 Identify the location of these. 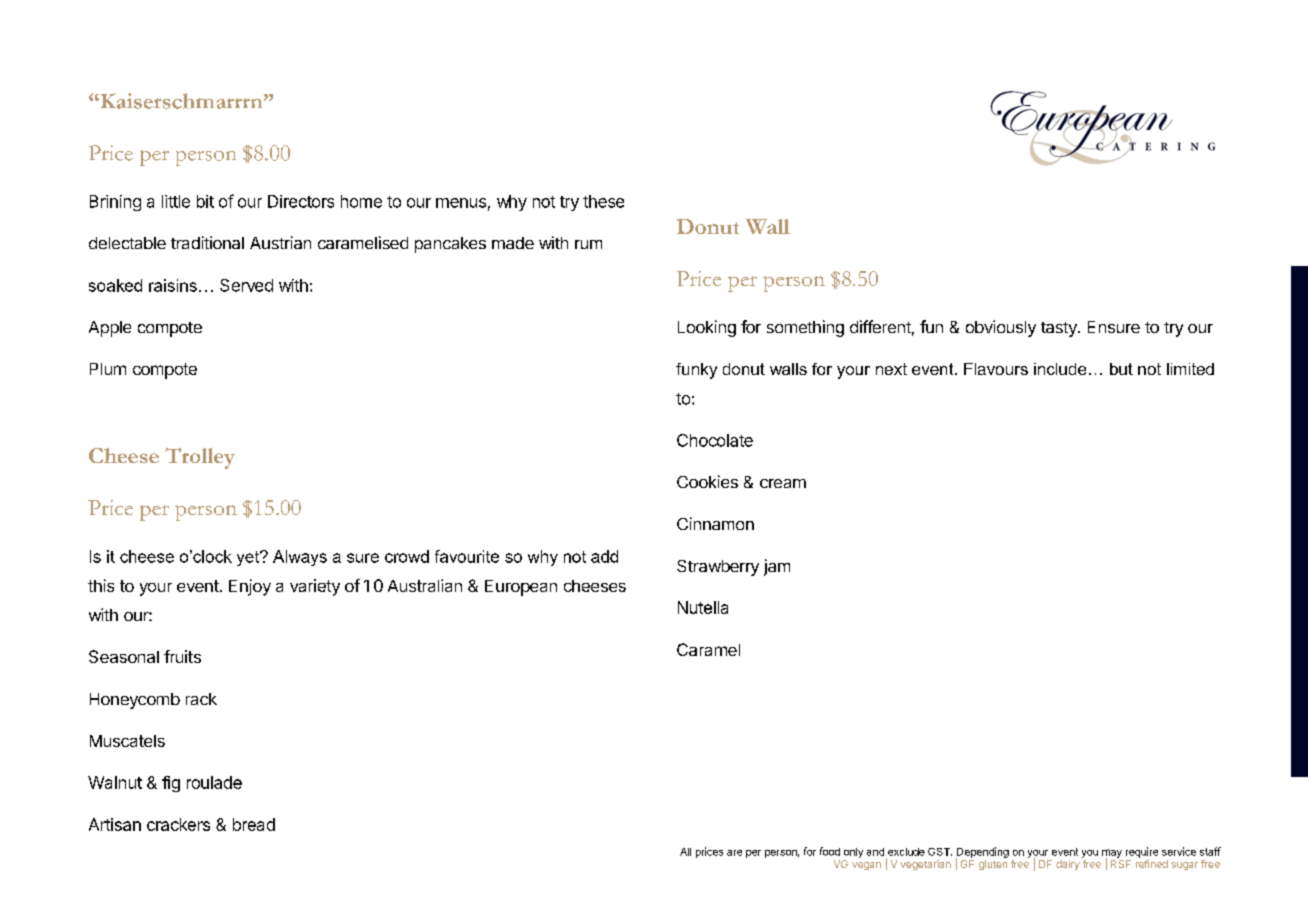
(603, 201).
